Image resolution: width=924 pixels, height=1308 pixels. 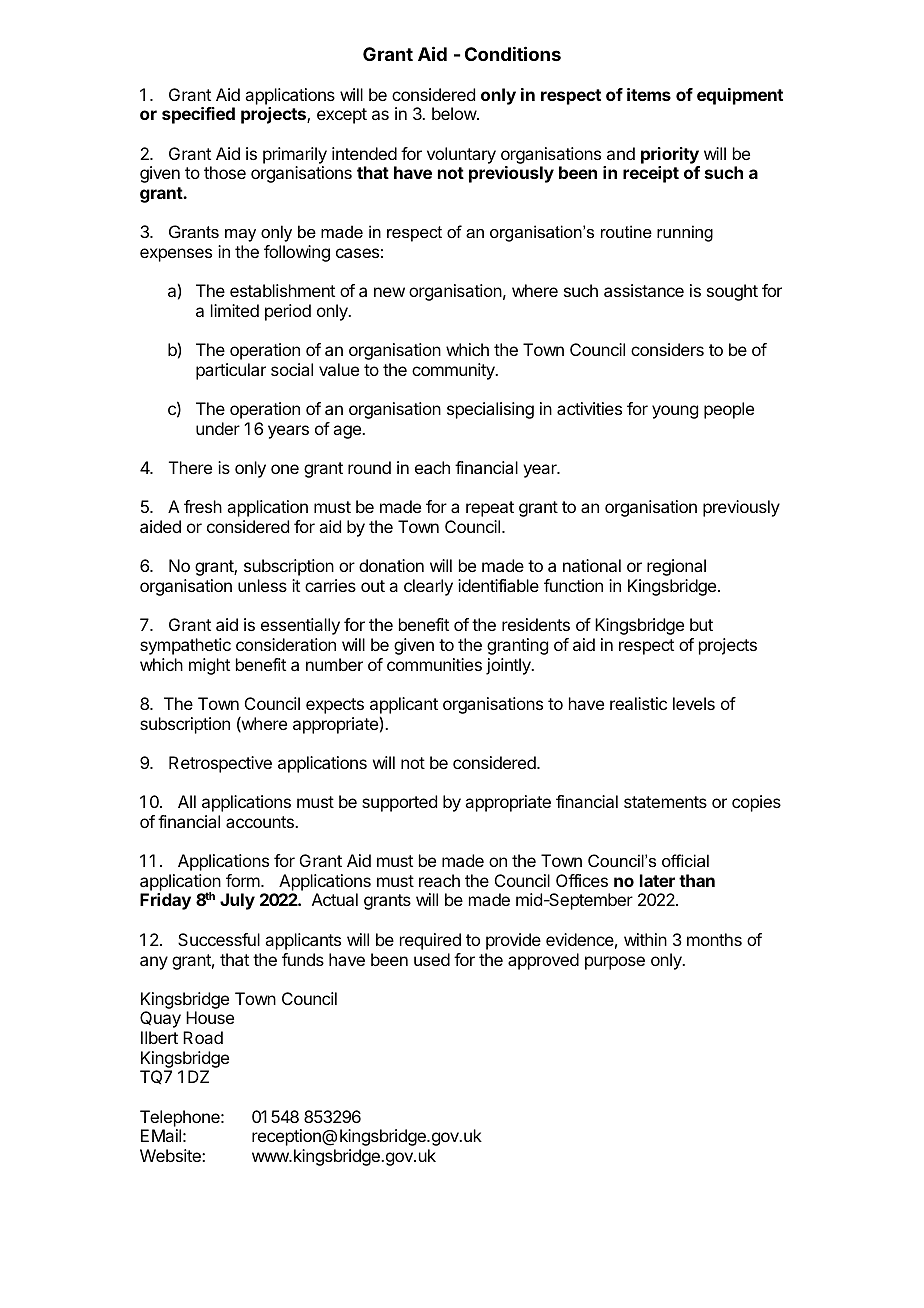 I want to click on specialising, so click(x=490, y=410).
